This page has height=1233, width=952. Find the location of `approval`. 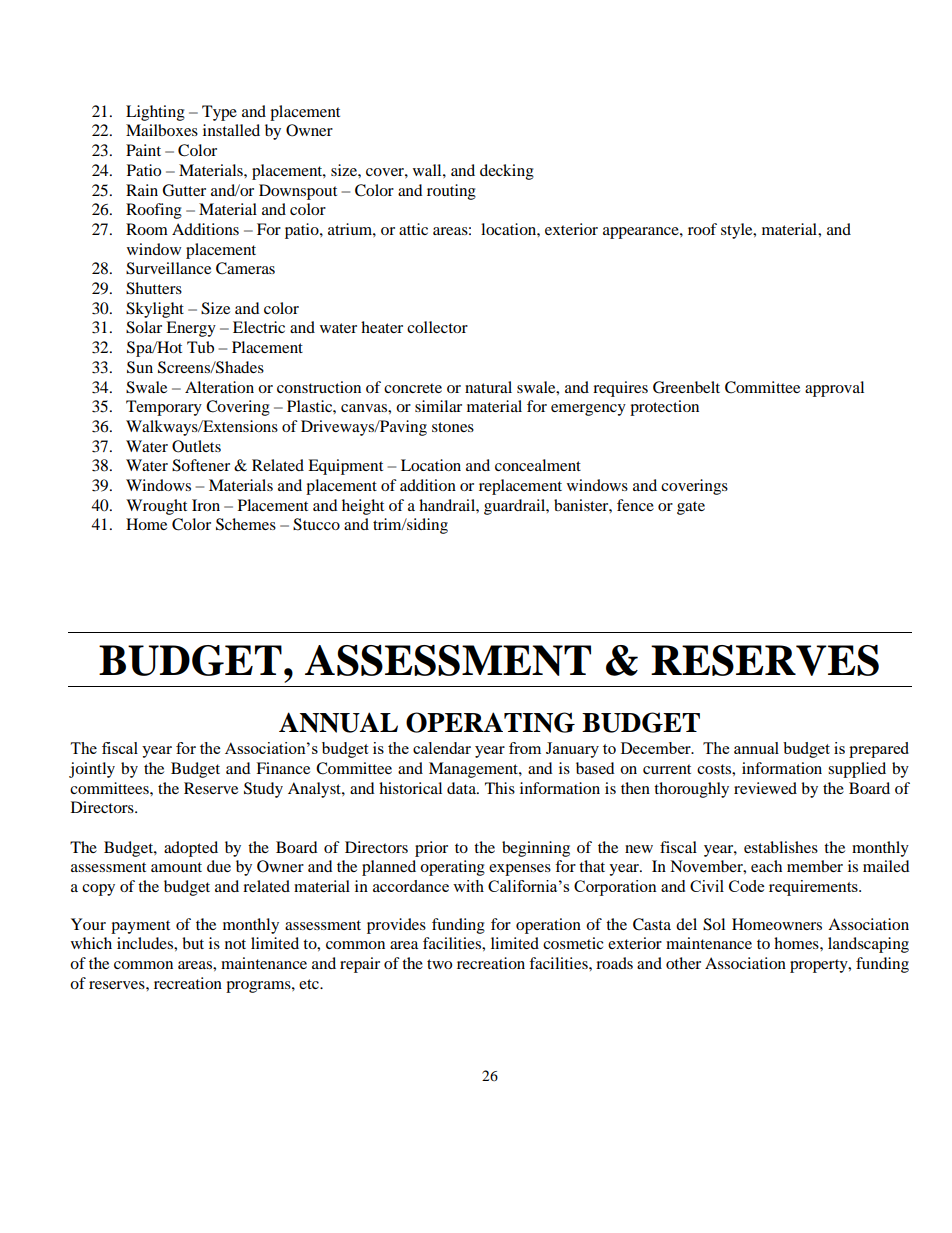

approval is located at coordinates (834, 389).
